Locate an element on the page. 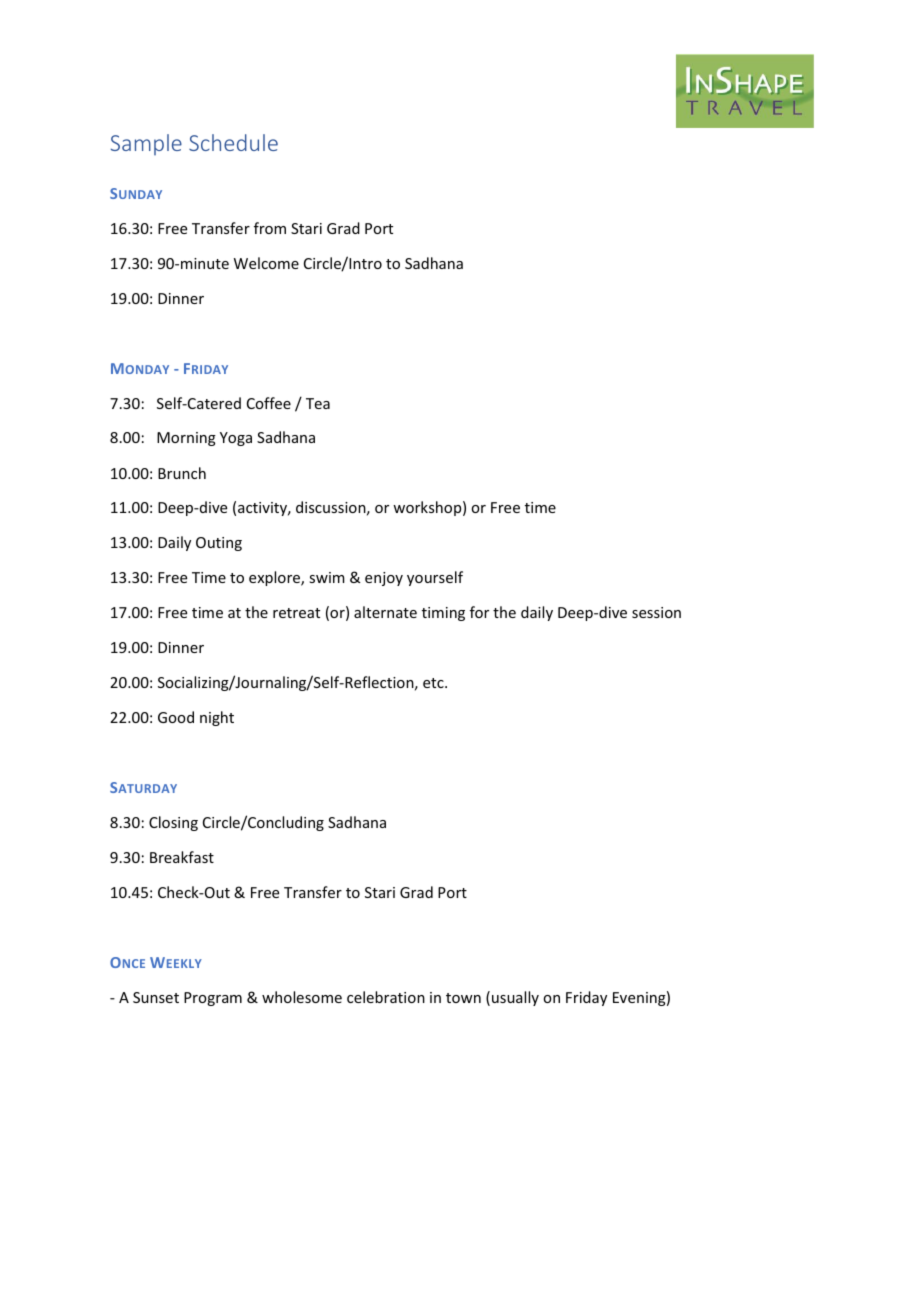 The width and height of the page is (924, 1308). session is located at coordinates (656, 612).
